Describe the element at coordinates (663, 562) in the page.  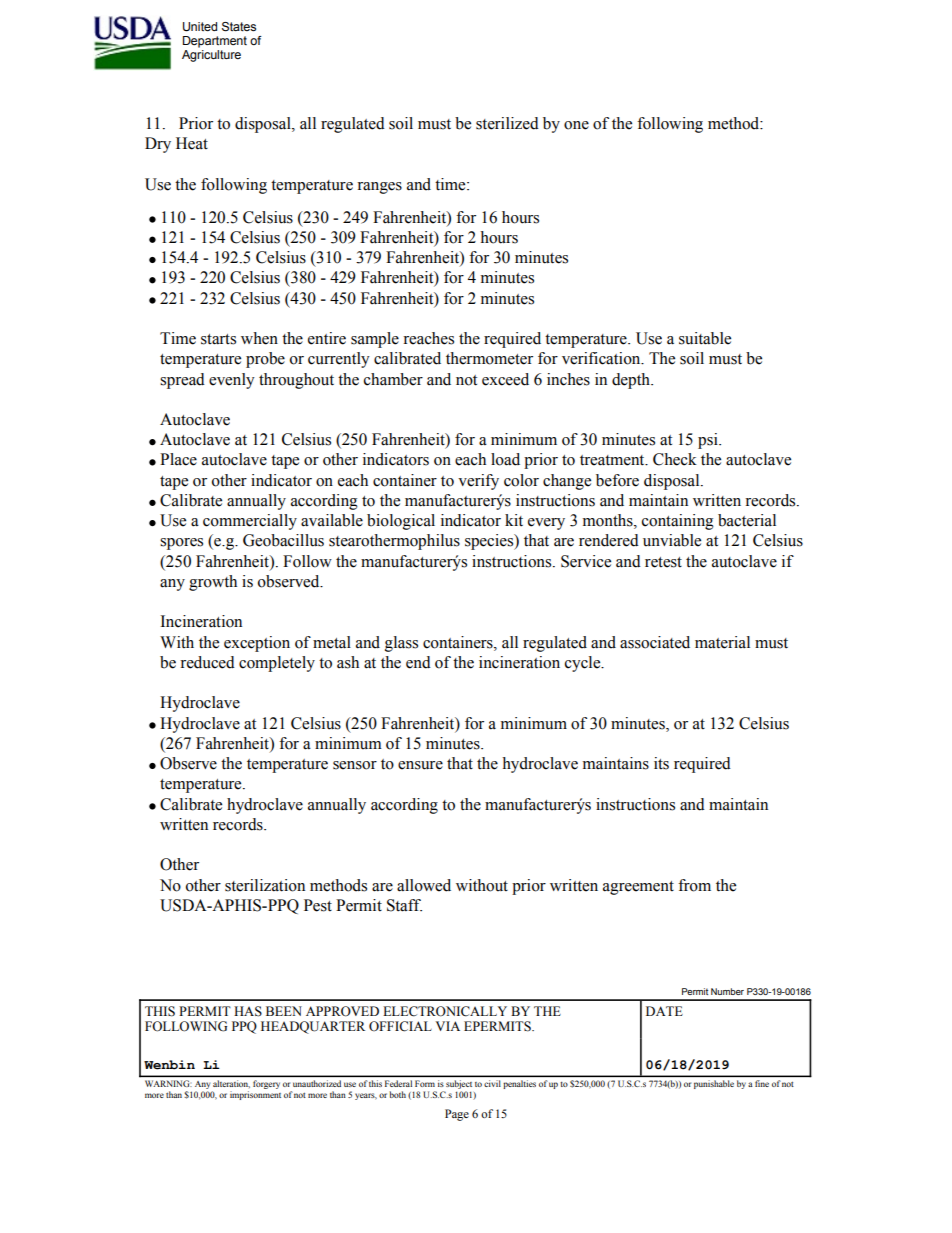
I see `retest` at that location.
